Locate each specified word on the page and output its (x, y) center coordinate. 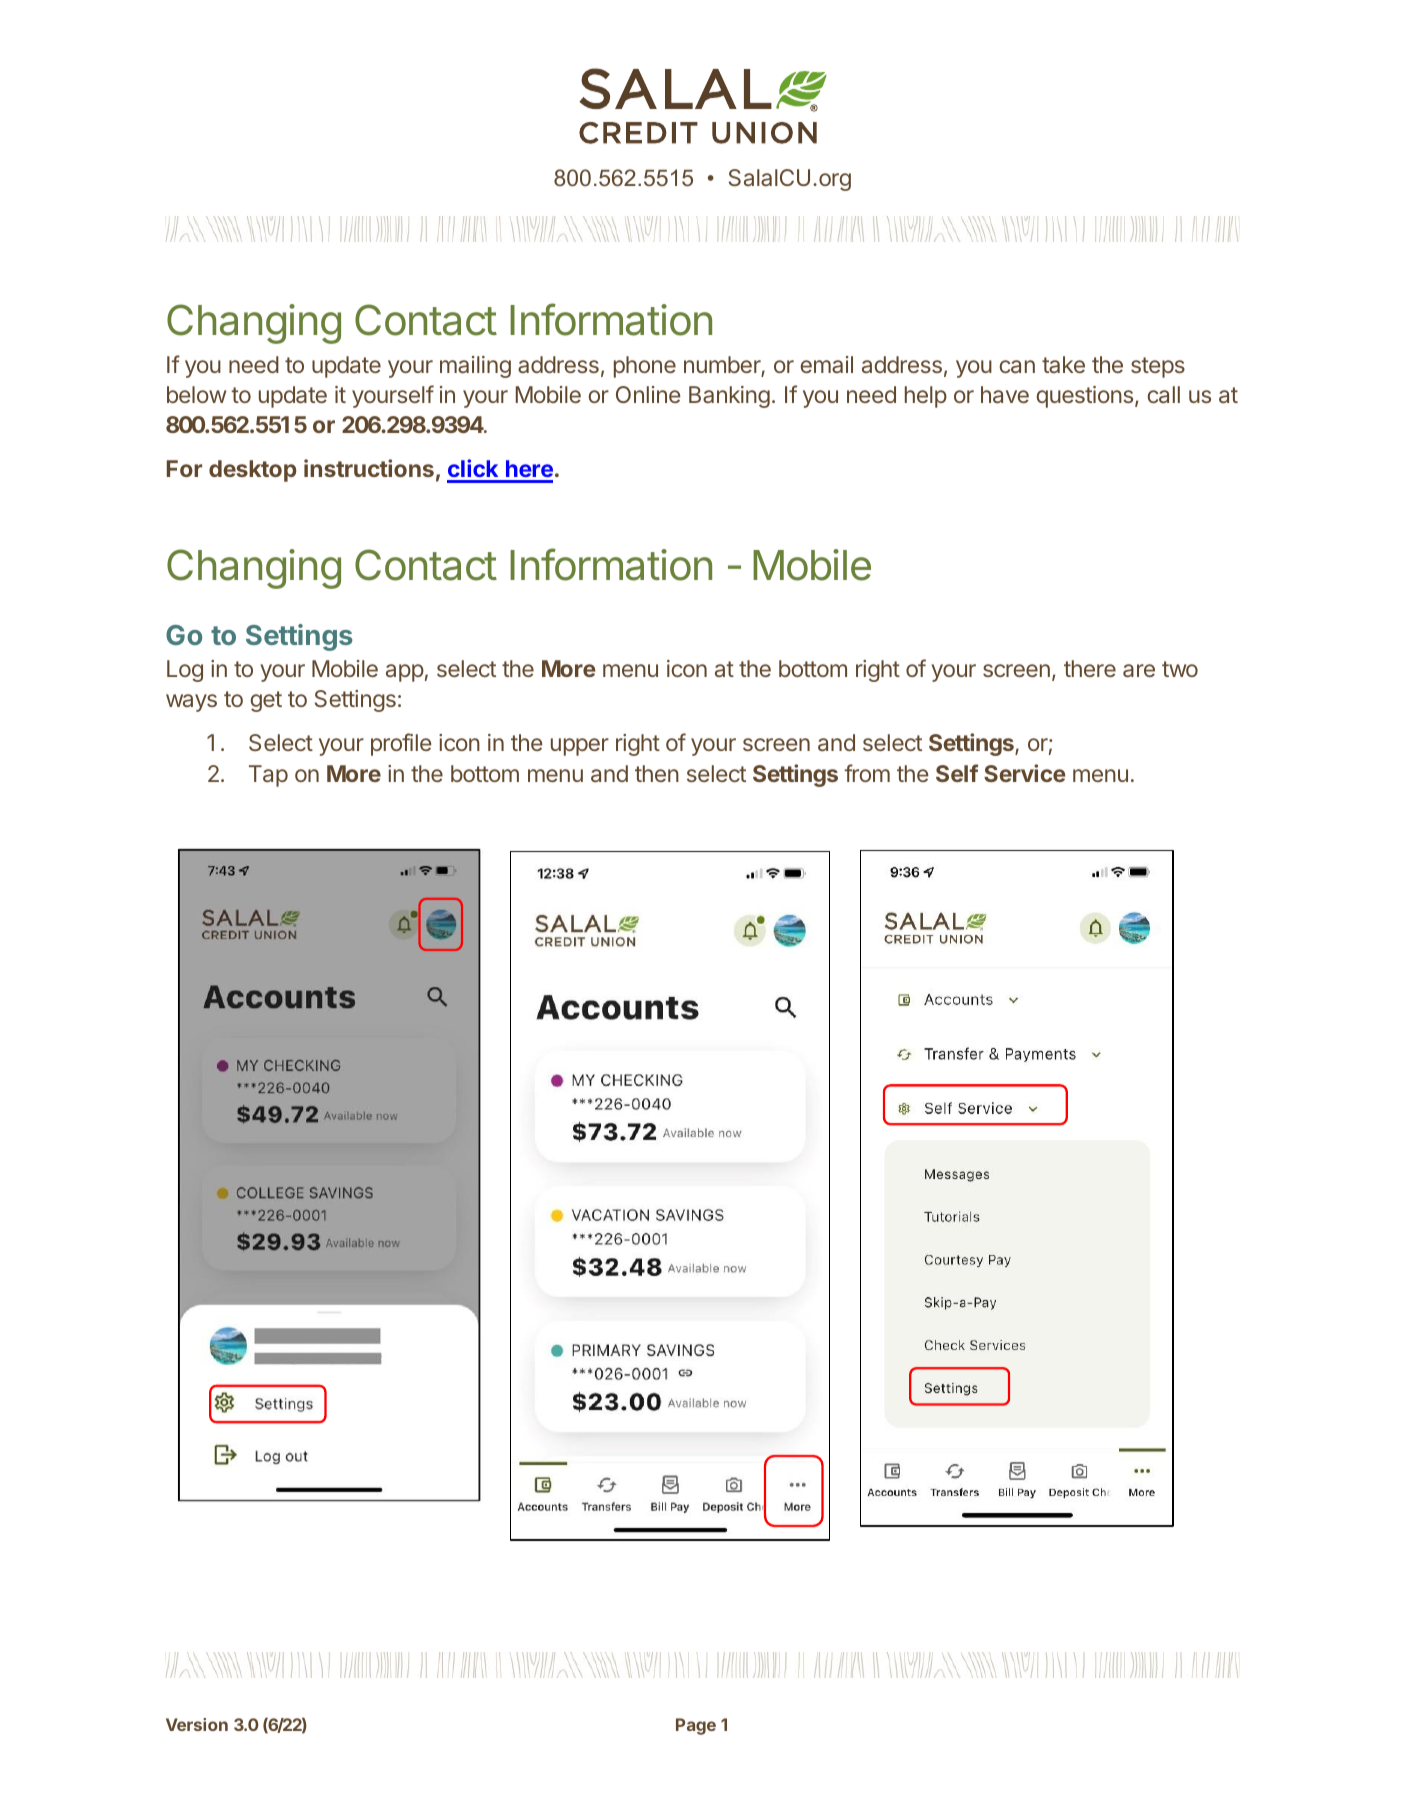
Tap (268, 776)
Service (1025, 773)
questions (1086, 397)
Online (648, 394)
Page (696, 1726)
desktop (253, 471)
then (657, 773)
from (867, 773)
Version (197, 1724)
